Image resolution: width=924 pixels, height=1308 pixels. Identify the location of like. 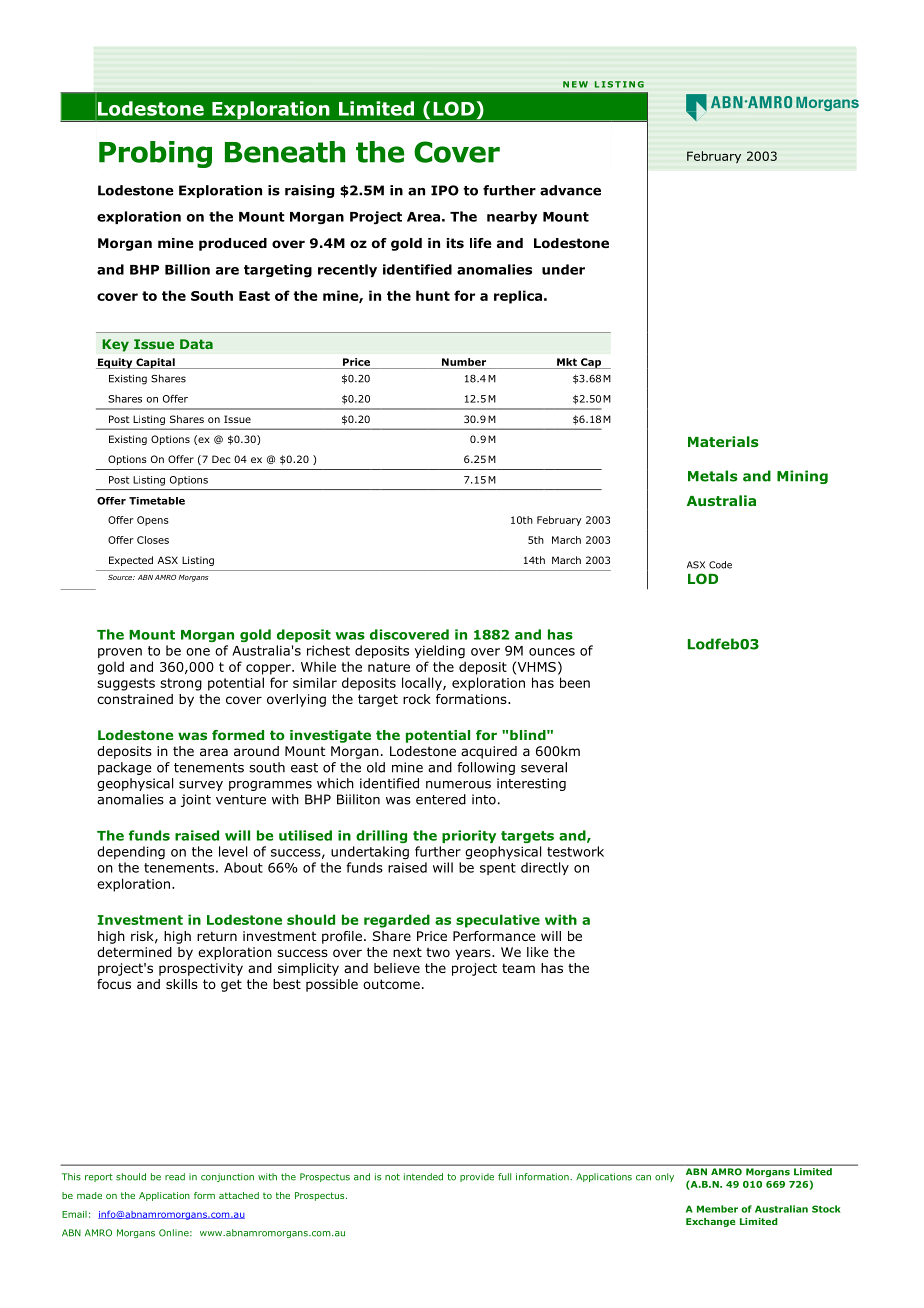
(537, 952).
